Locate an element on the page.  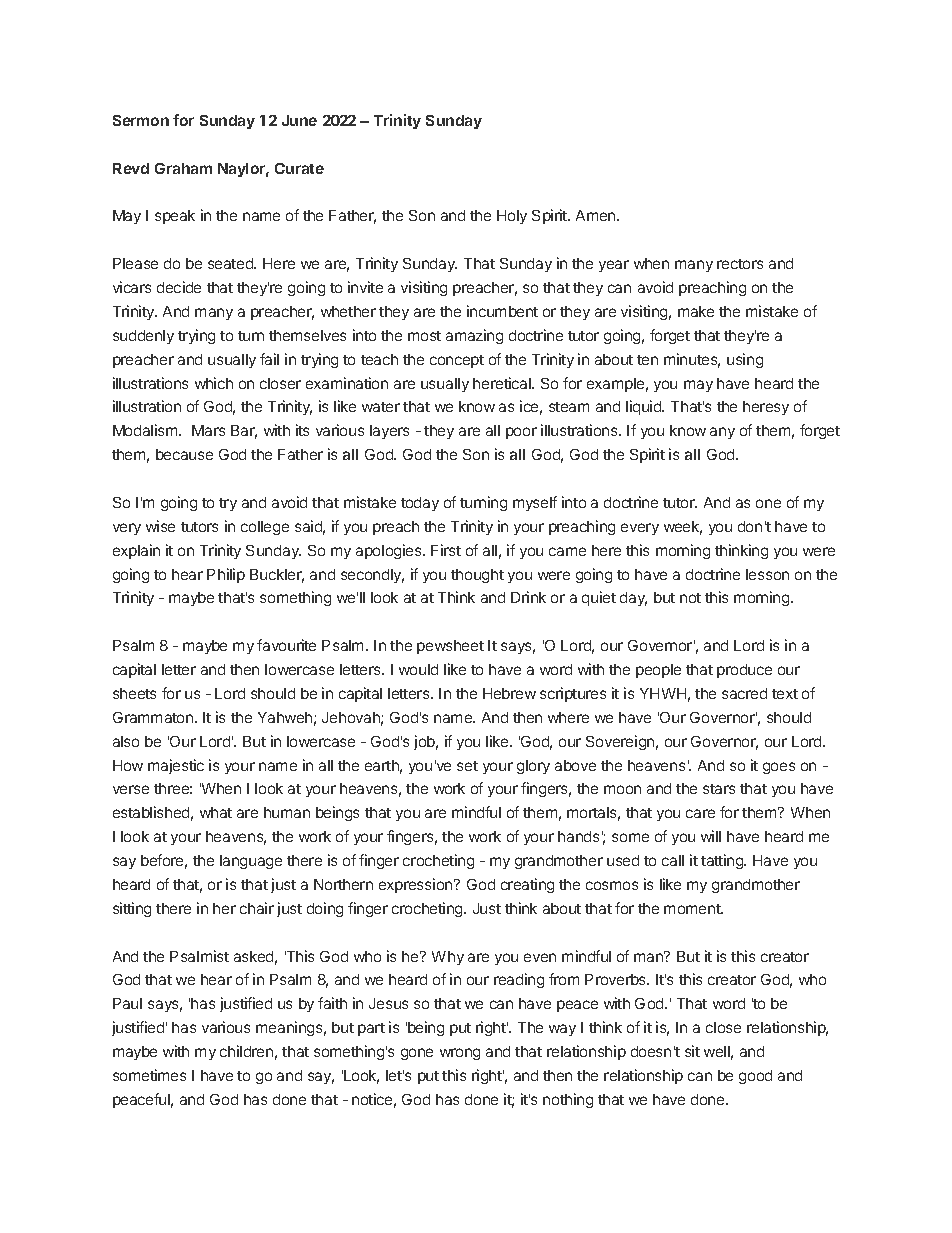
lesson is located at coordinates (767, 574).
